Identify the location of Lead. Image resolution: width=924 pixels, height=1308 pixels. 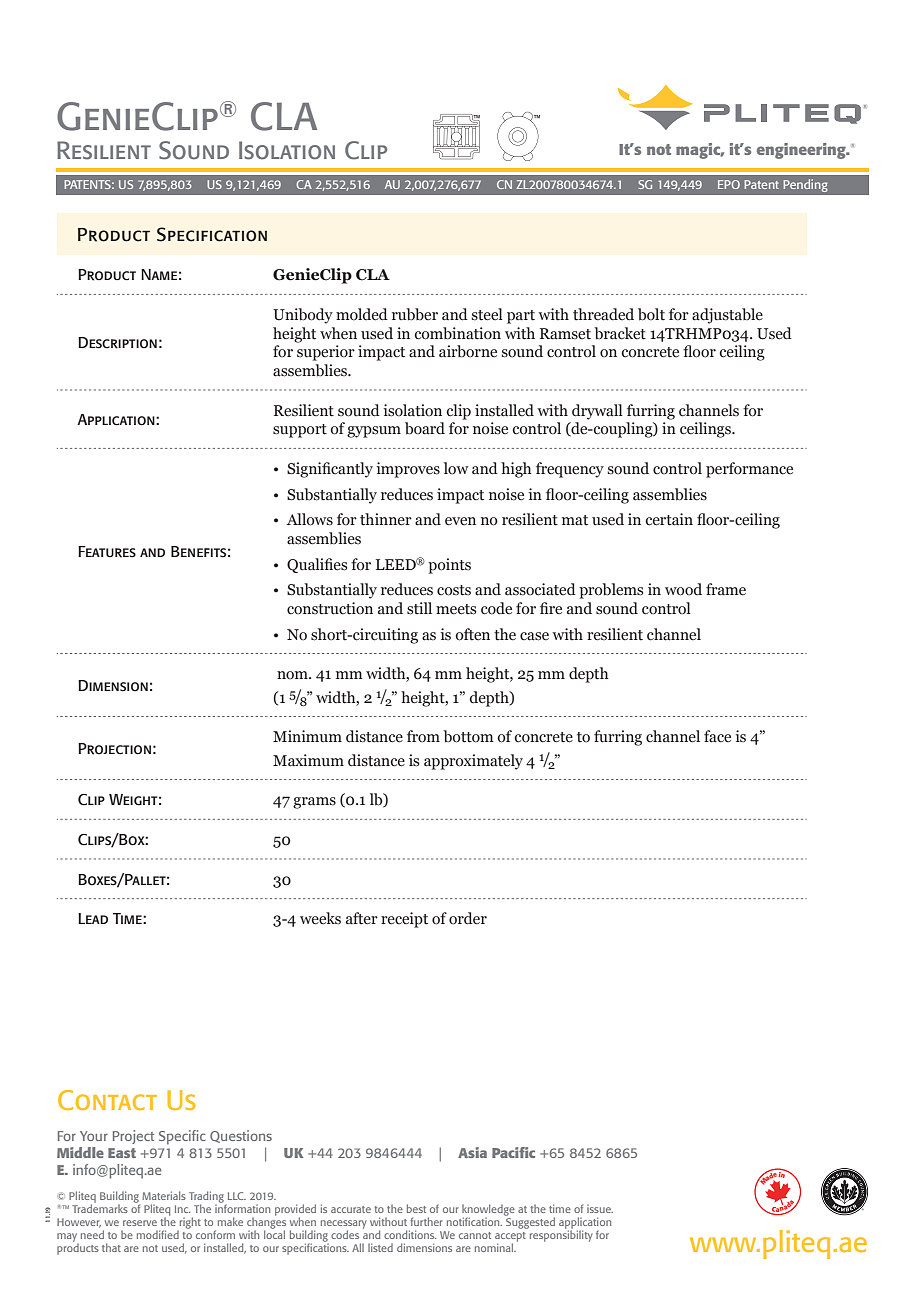
(93, 918).
